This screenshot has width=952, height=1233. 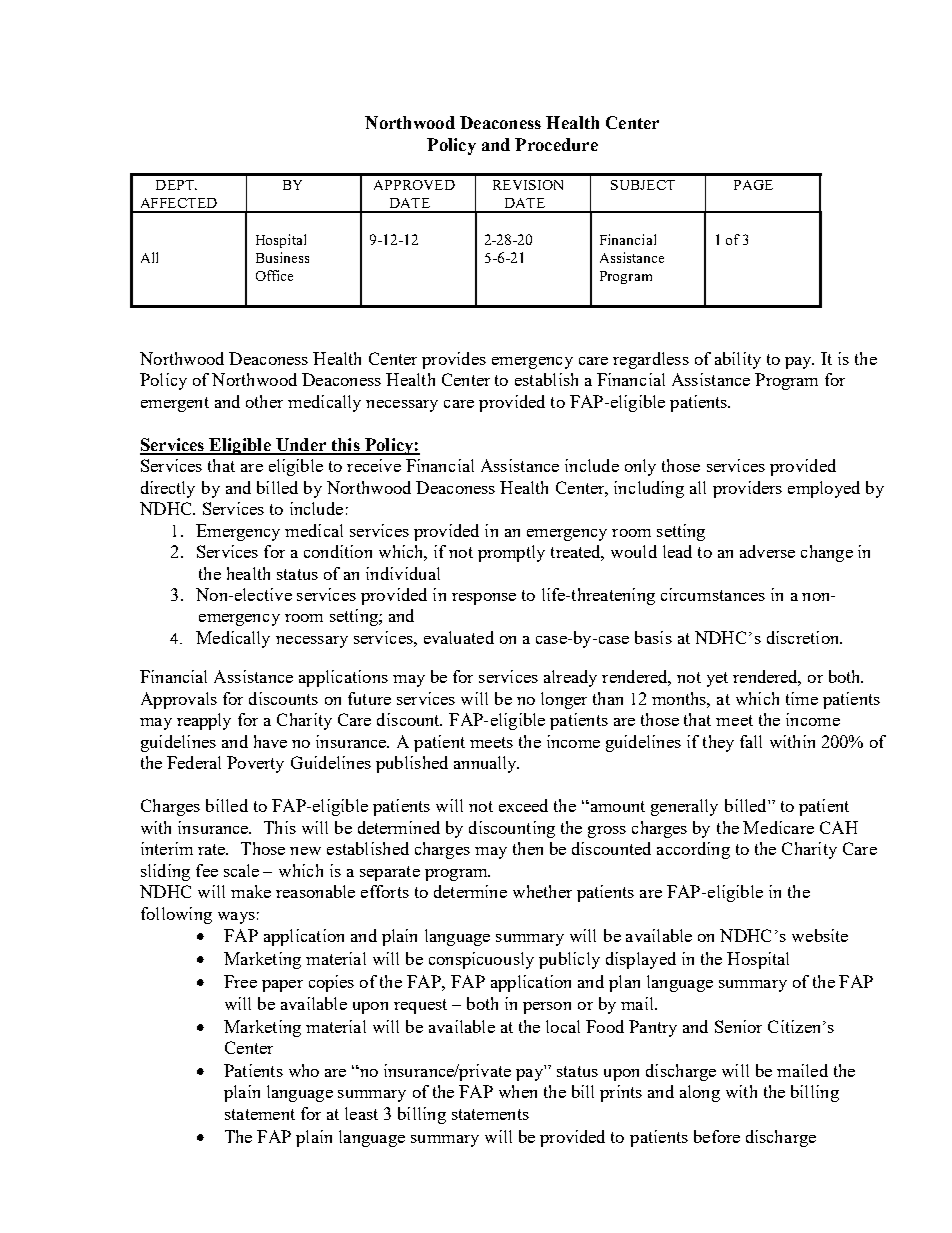 I want to click on DEPT, so click(x=176, y=185).
